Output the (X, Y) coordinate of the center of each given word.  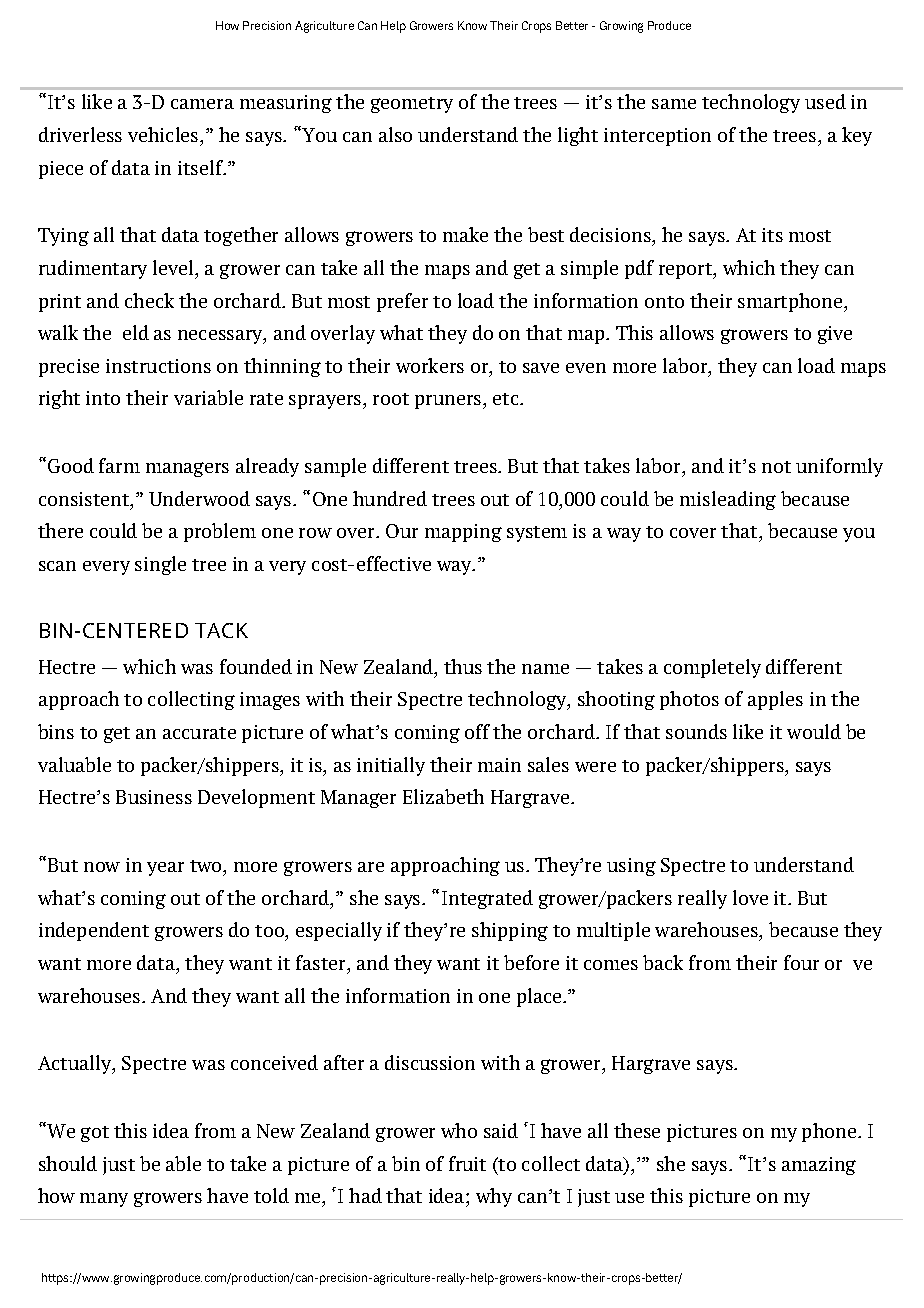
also (395, 134)
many (104, 1200)
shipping (510, 931)
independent (94, 931)
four (801, 962)
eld (136, 332)
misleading (728, 500)
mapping (463, 533)
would (814, 731)
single (160, 565)
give (835, 335)
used (825, 101)
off (477, 731)
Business (154, 797)
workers (430, 365)
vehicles (164, 134)
